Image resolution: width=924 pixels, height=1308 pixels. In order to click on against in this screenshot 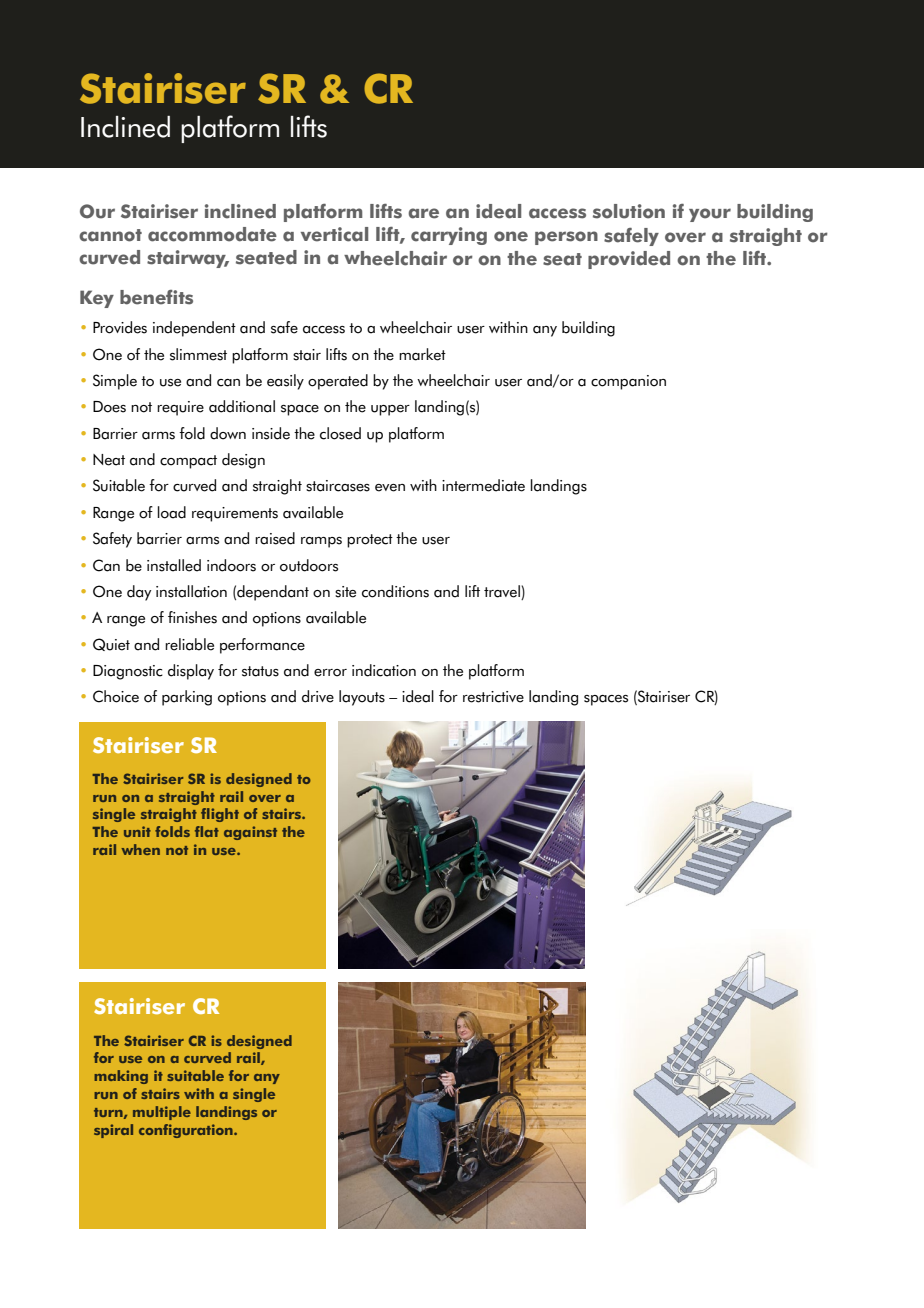, I will do `click(250, 833)`.
